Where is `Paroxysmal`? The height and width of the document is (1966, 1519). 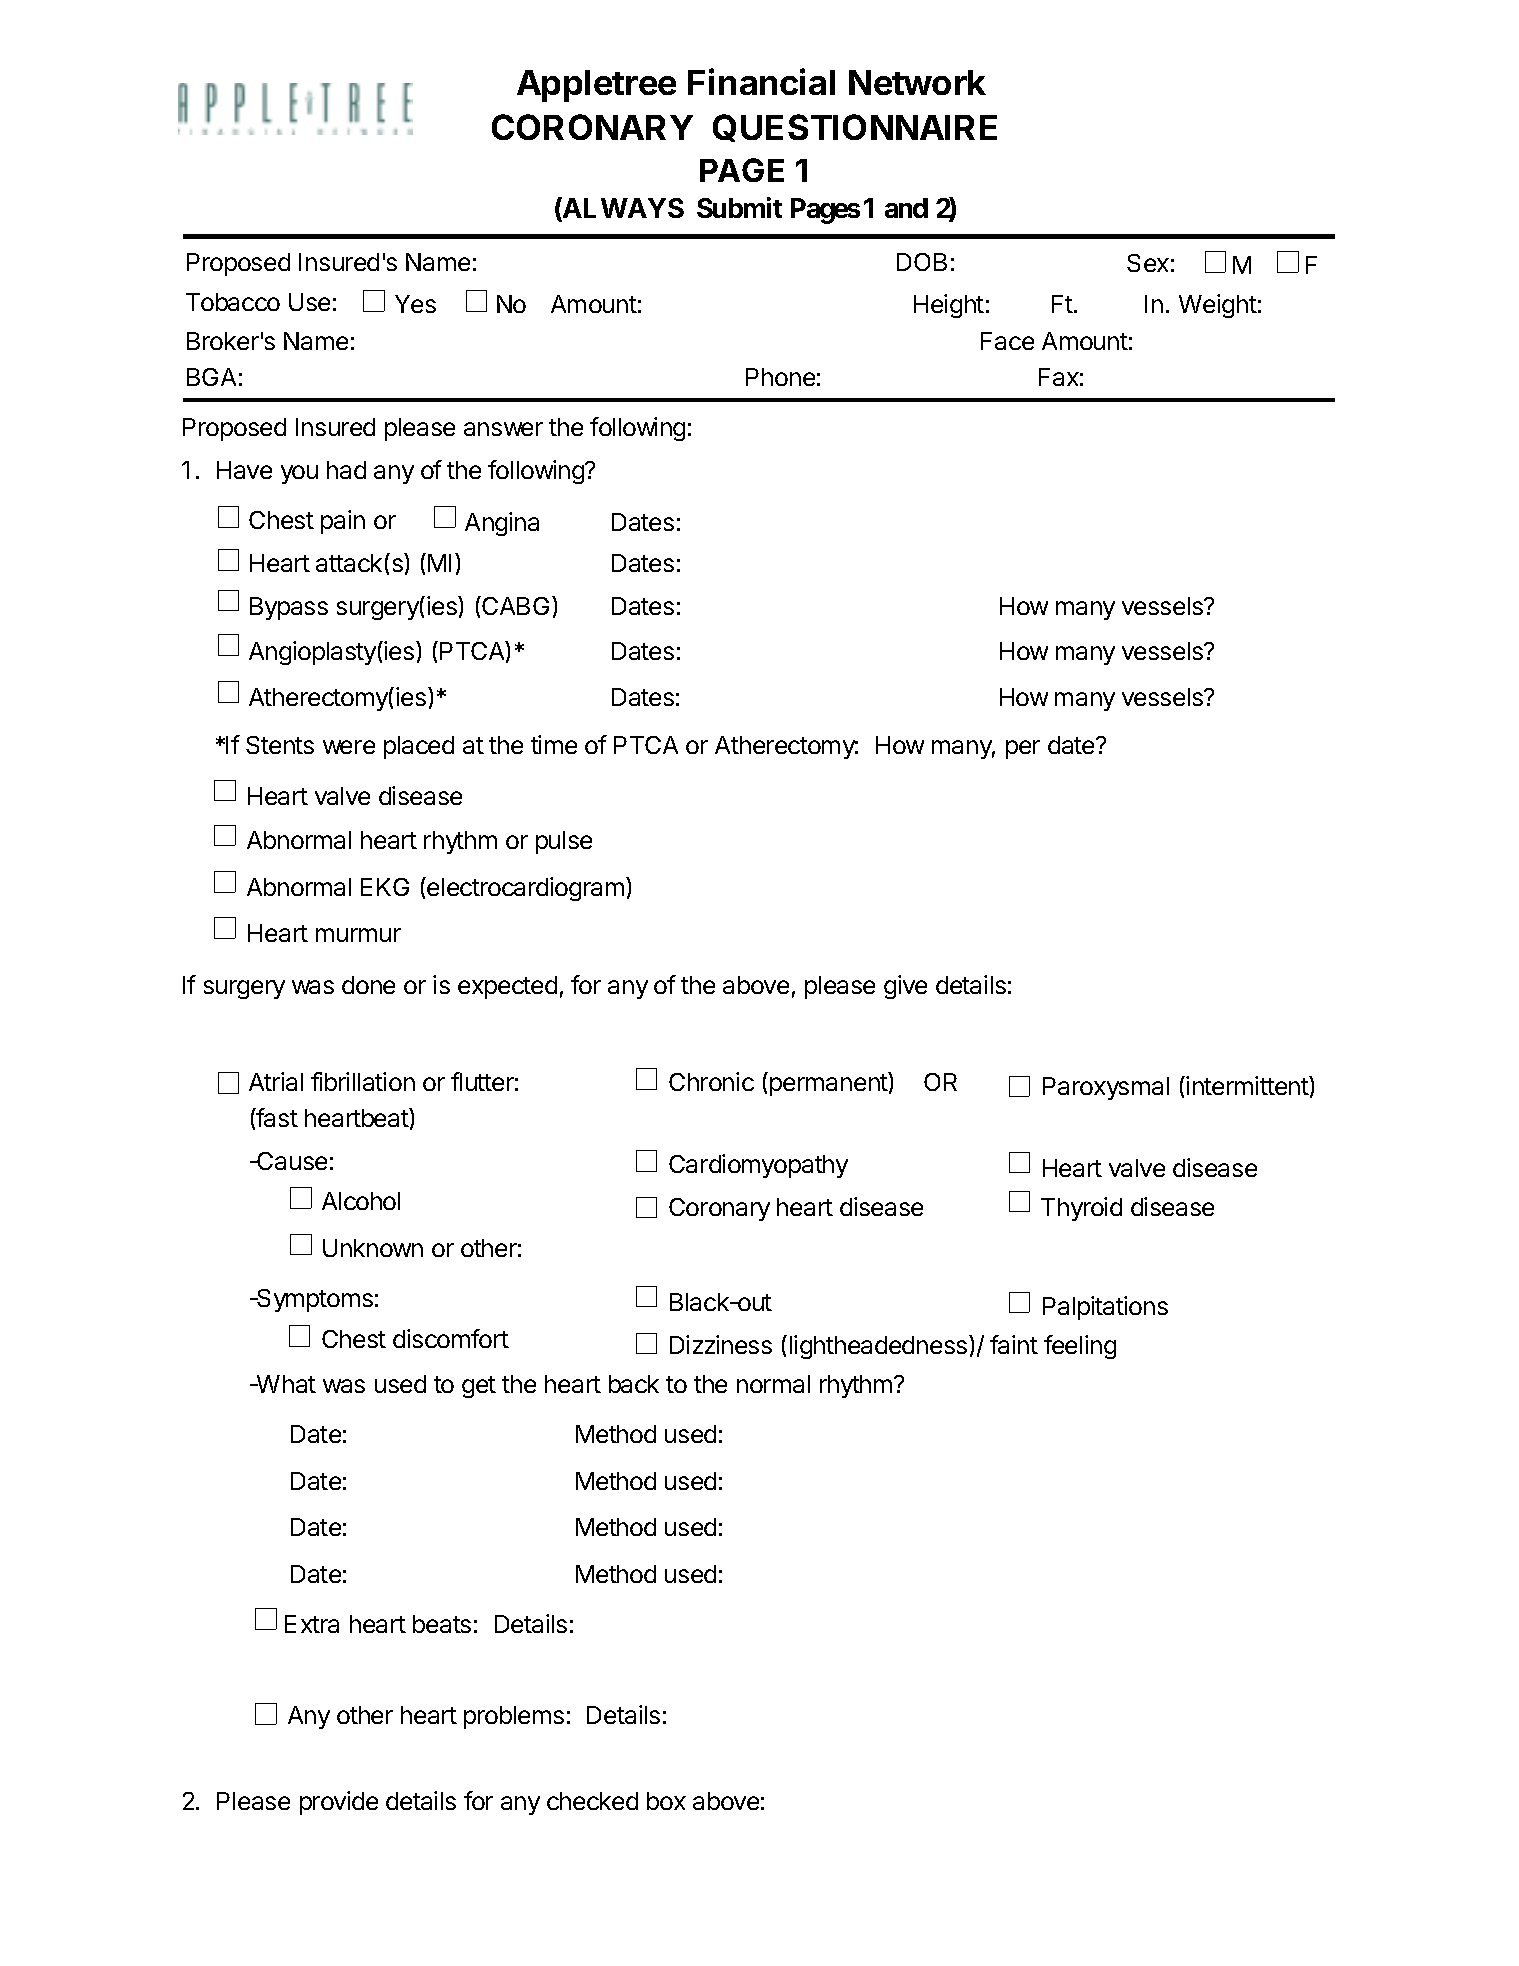
Paroxysmal is located at coordinates (1106, 1088).
